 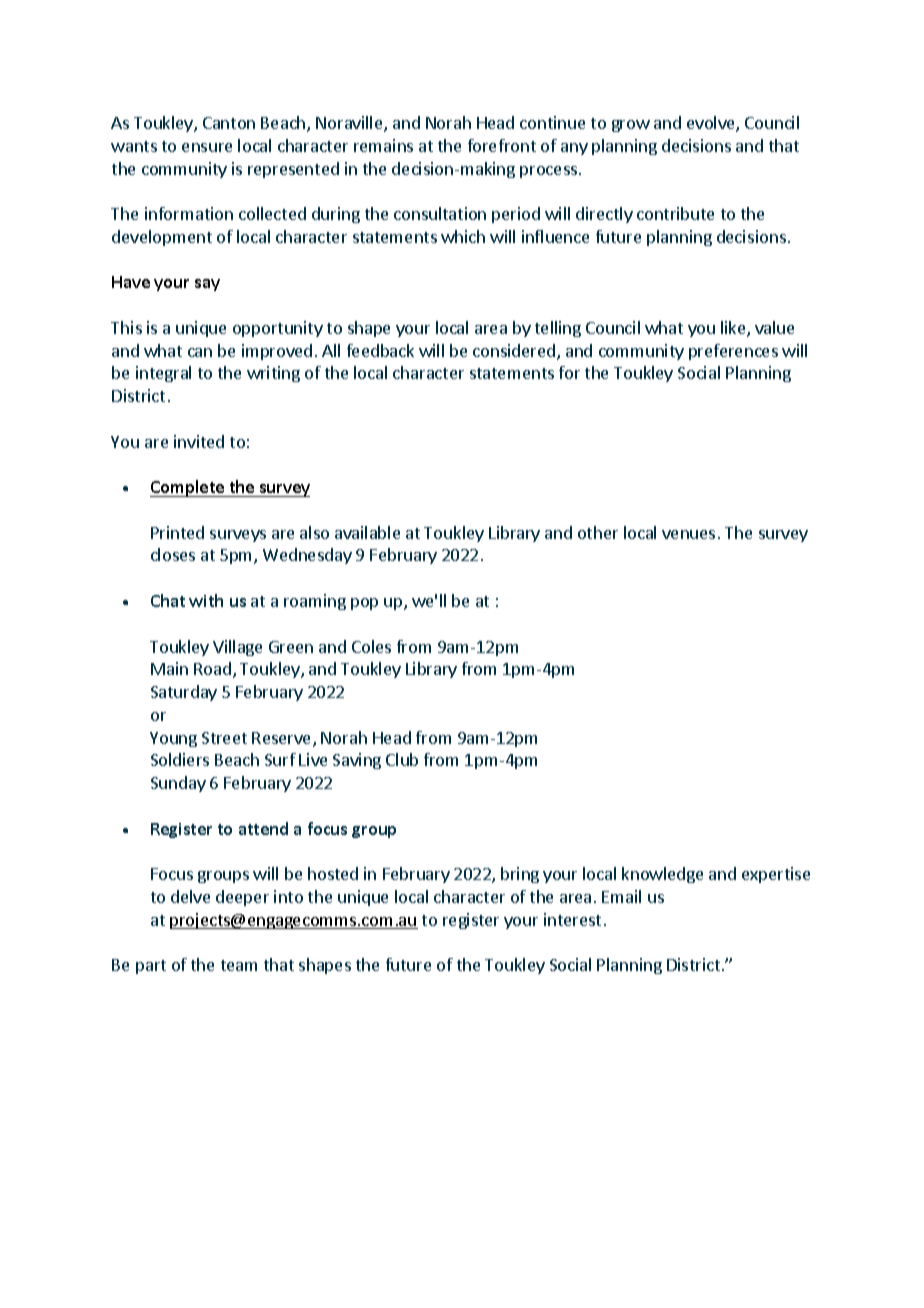 What do you see at coordinates (163, 374) in the page?
I see `integral` at bounding box center [163, 374].
